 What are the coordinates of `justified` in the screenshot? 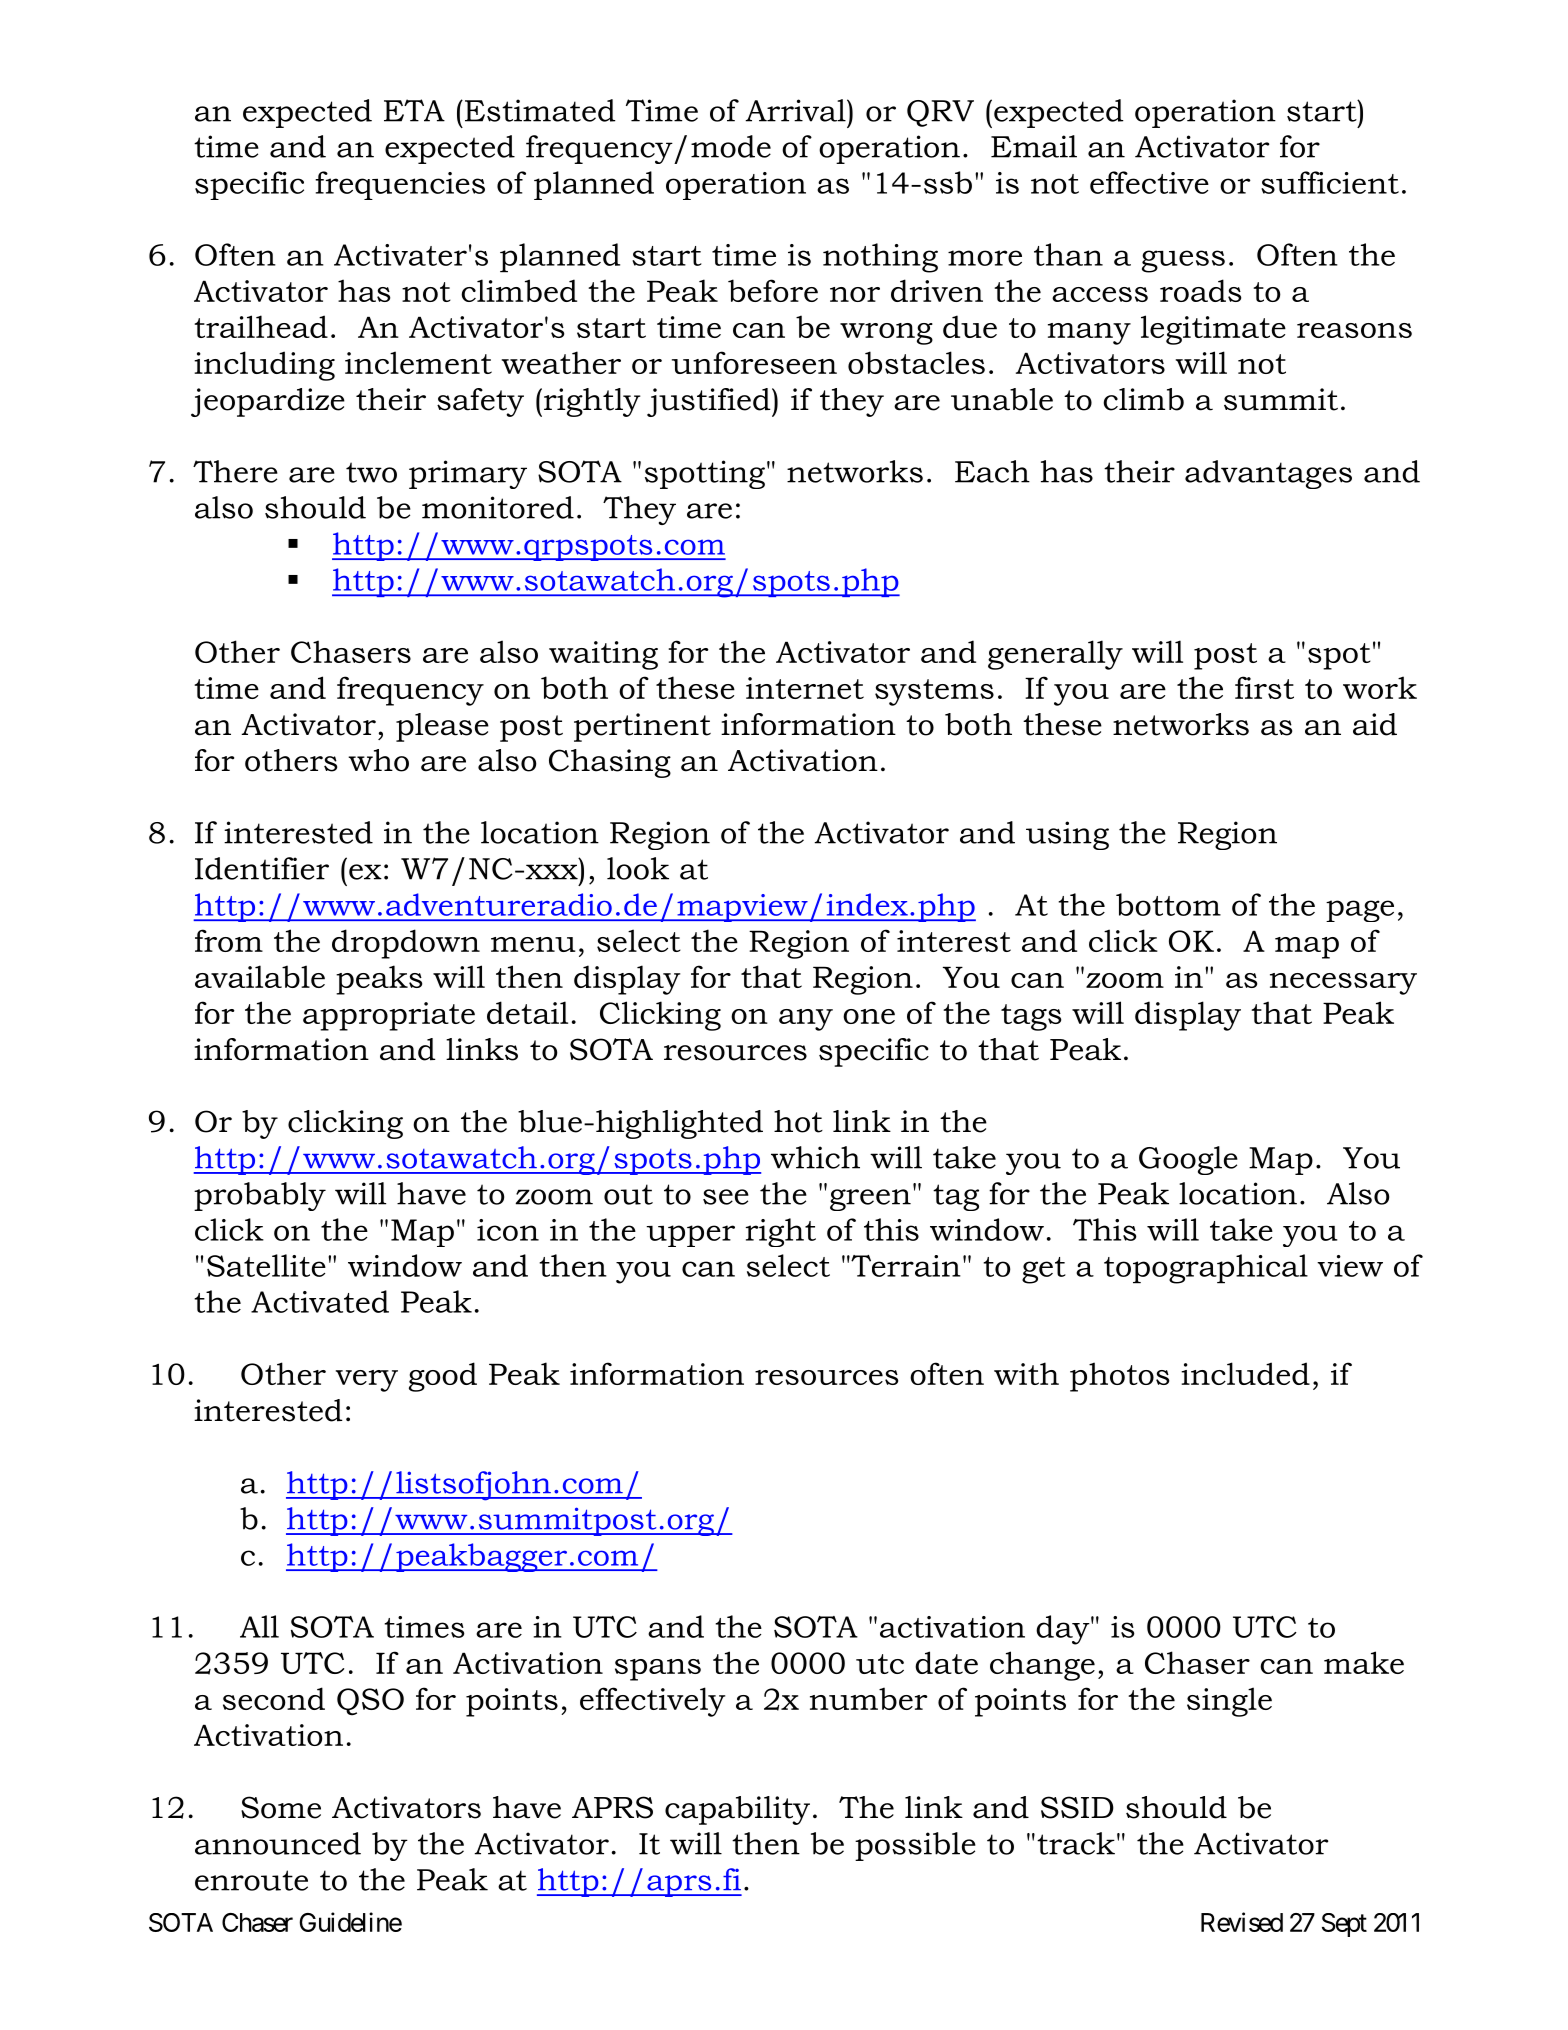 It's located at (710, 402).
